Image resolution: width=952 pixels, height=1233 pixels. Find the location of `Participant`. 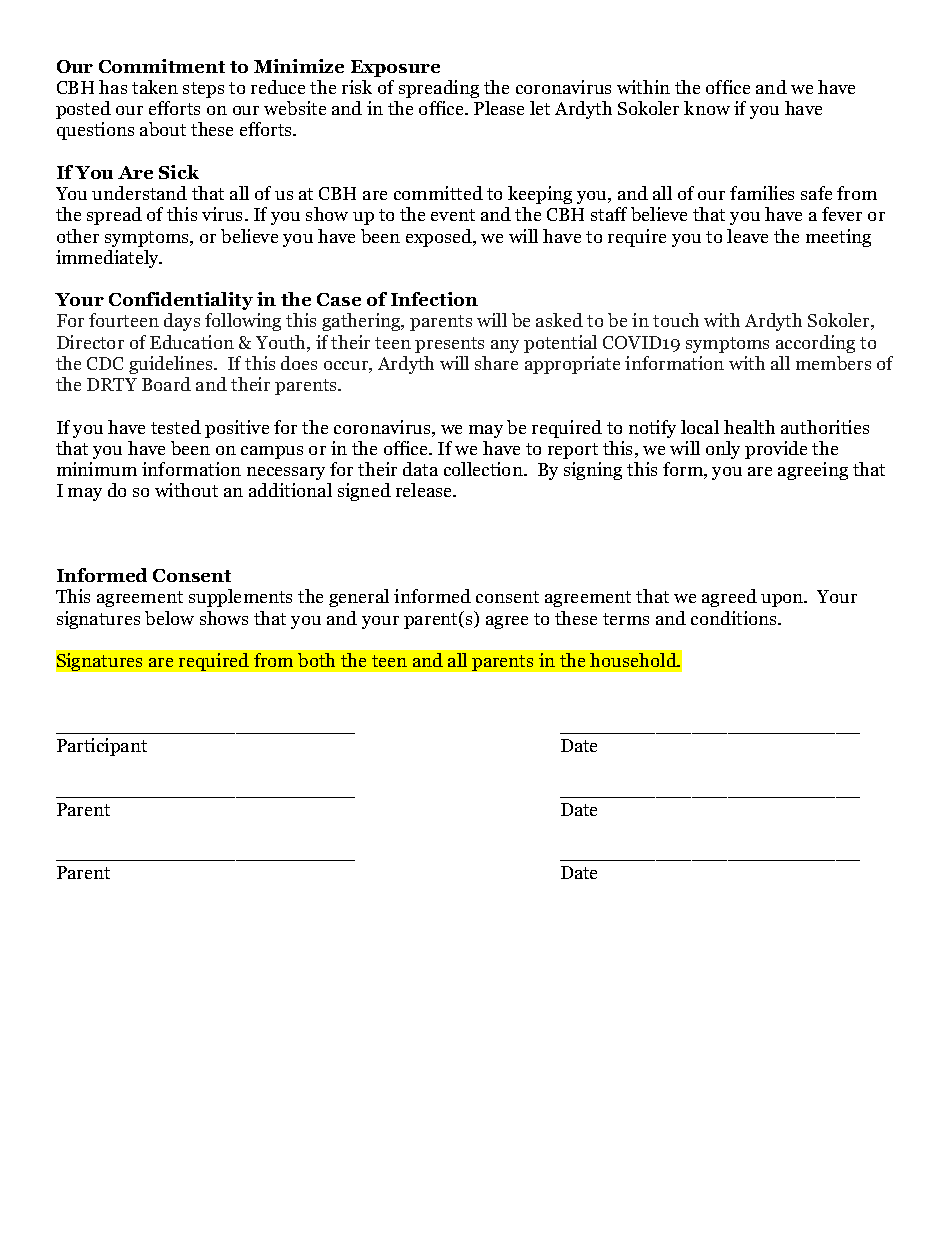

Participant is located at coordinates (102, 747).
